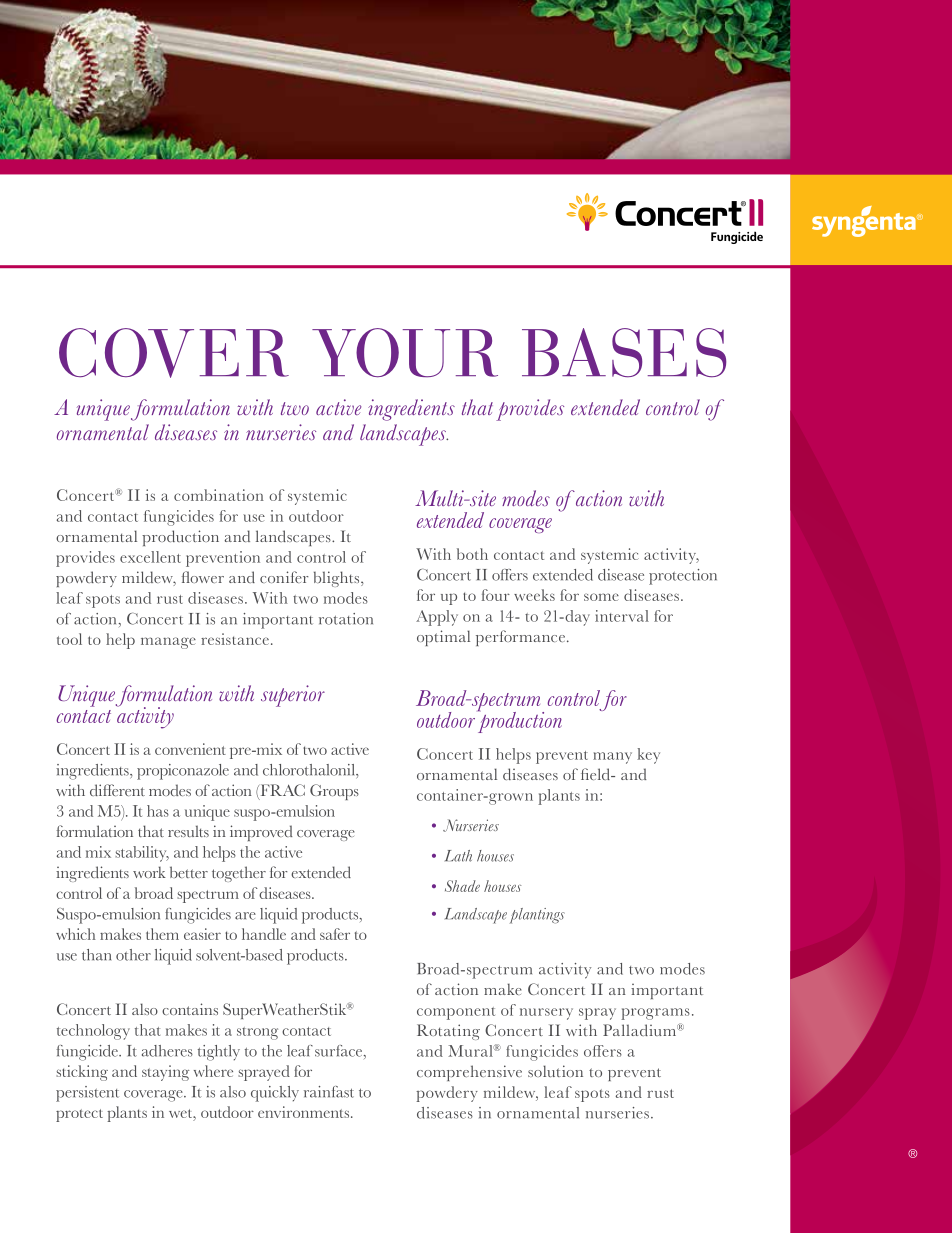 Image resolution: width=952 pixels, height=1233 pixels. What do you see at coordinates (219, 495) in the screenshot?
I see `combination` at bounding box center [219, 495].
